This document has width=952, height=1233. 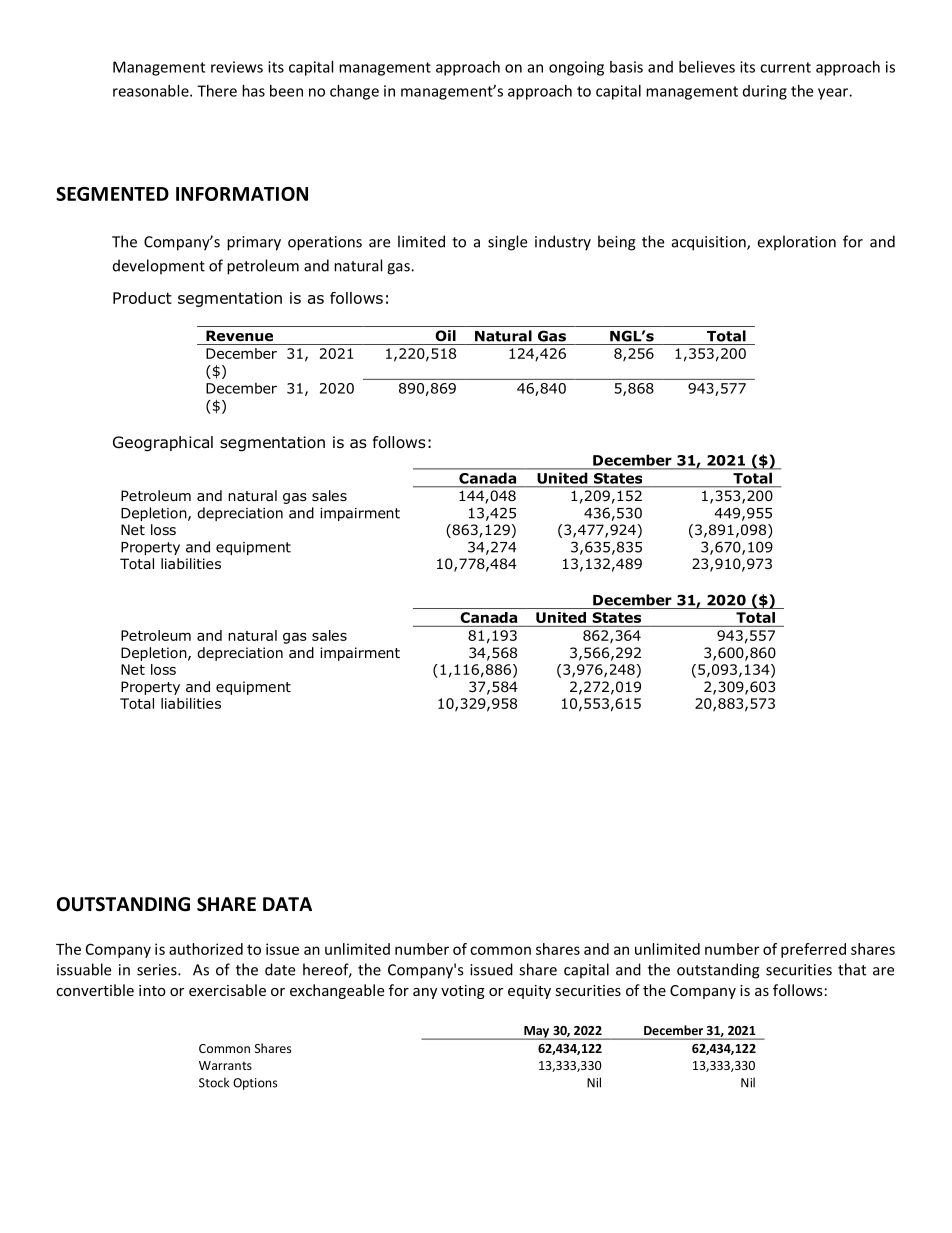 What do you see at coordinates (765, 92) in the document?
I see `during` at bounding box center [765, 92].
